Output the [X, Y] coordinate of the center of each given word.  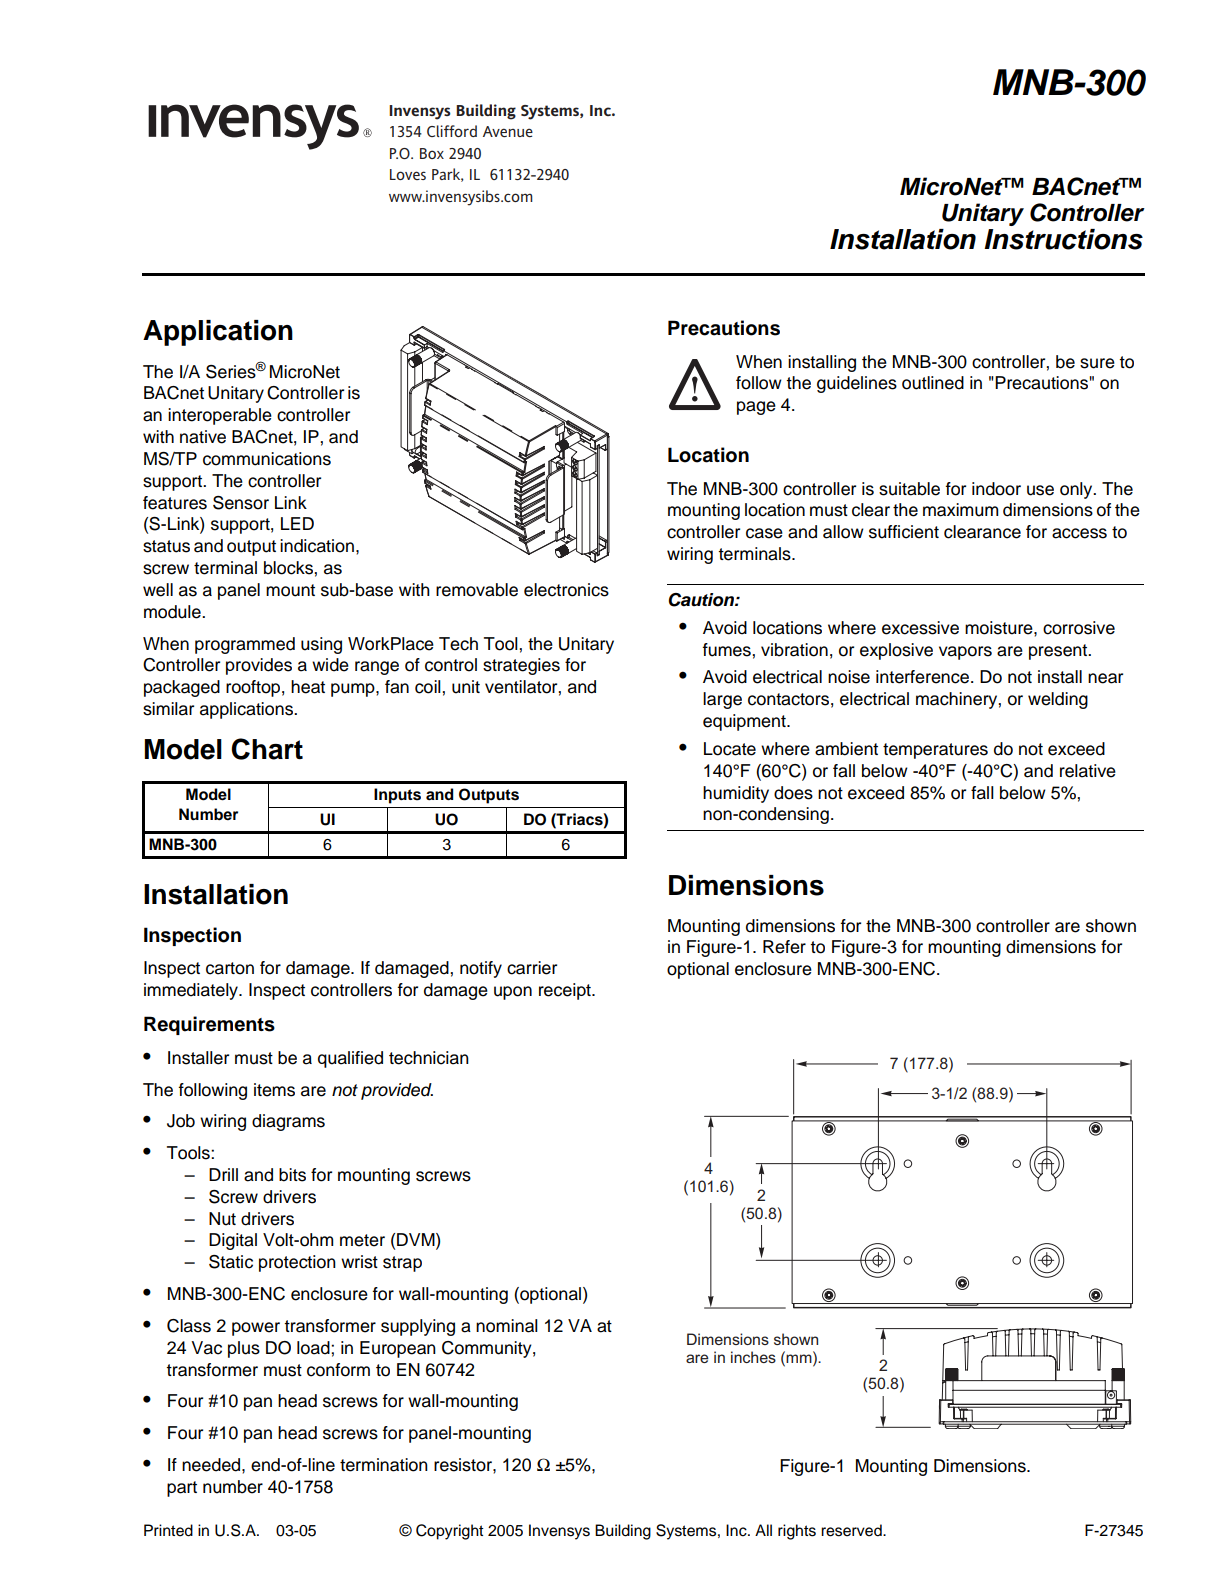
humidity [736, 794]
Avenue [508, 131]
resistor [464, 1465]
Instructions [1063, 239]
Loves [408, 174]
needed [212, 1465]
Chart [267, 749]
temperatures [935, 751]
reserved [852, 1530]
